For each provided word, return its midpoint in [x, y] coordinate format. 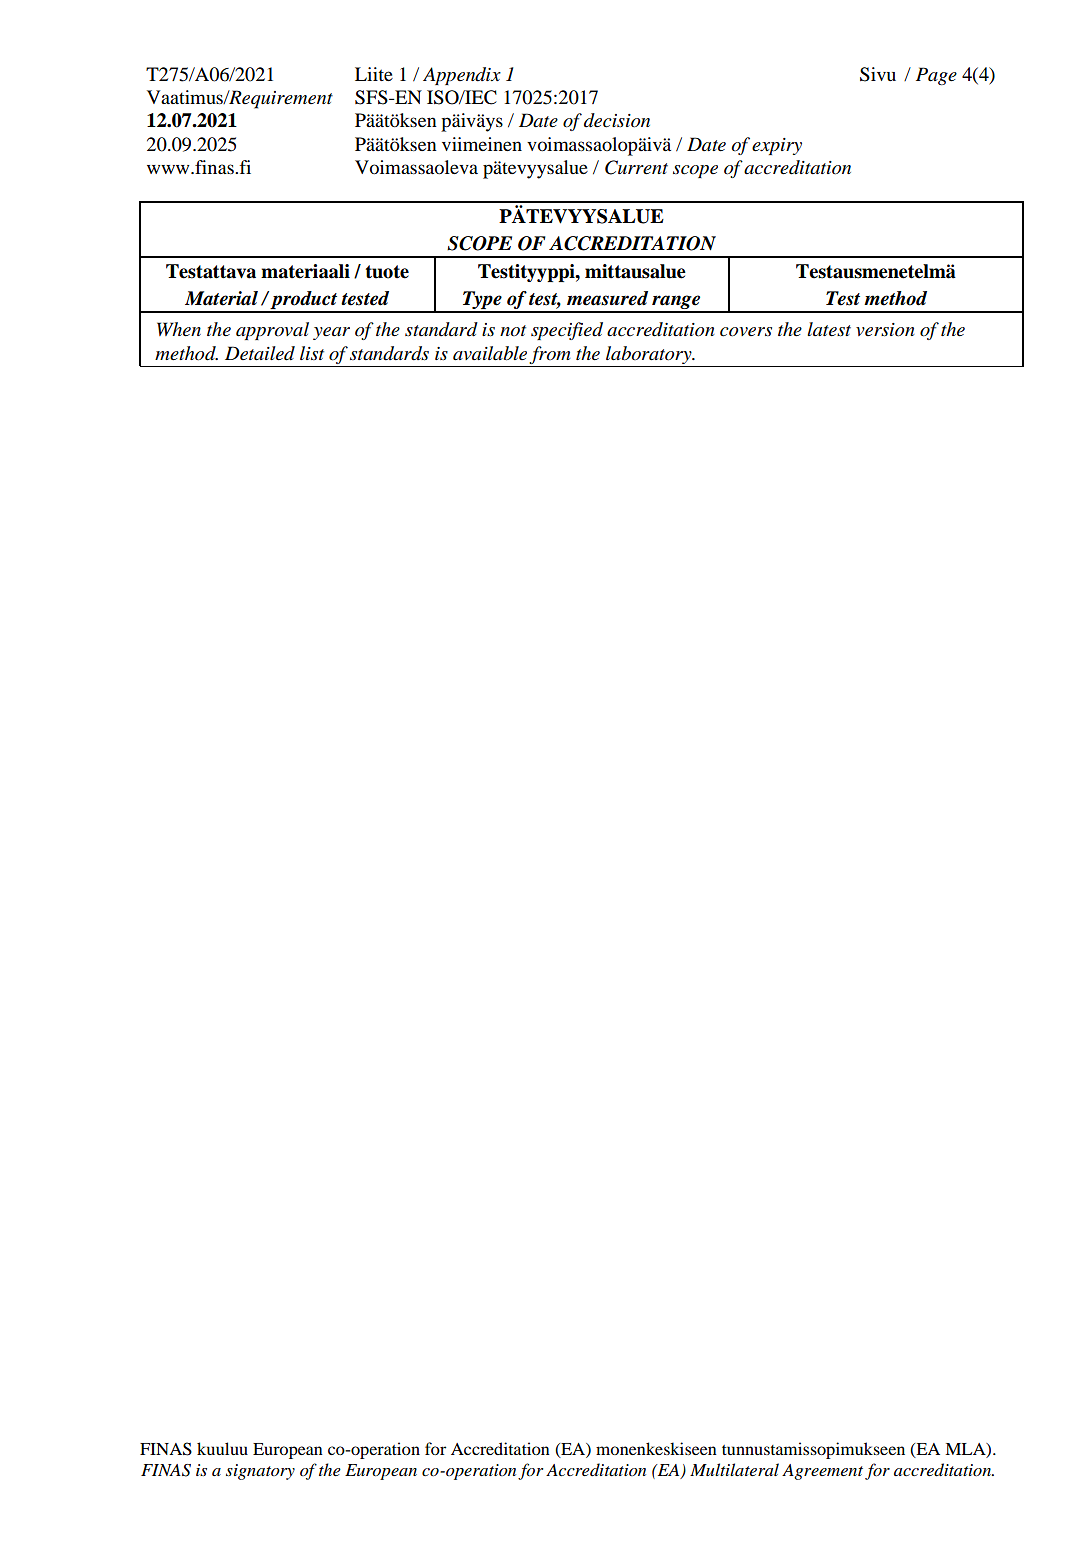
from [549, 355]
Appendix [462, 76]
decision [617, 120]
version [885, 330]
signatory [260, 1472]
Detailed [260, 353]
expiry [777, 146]
